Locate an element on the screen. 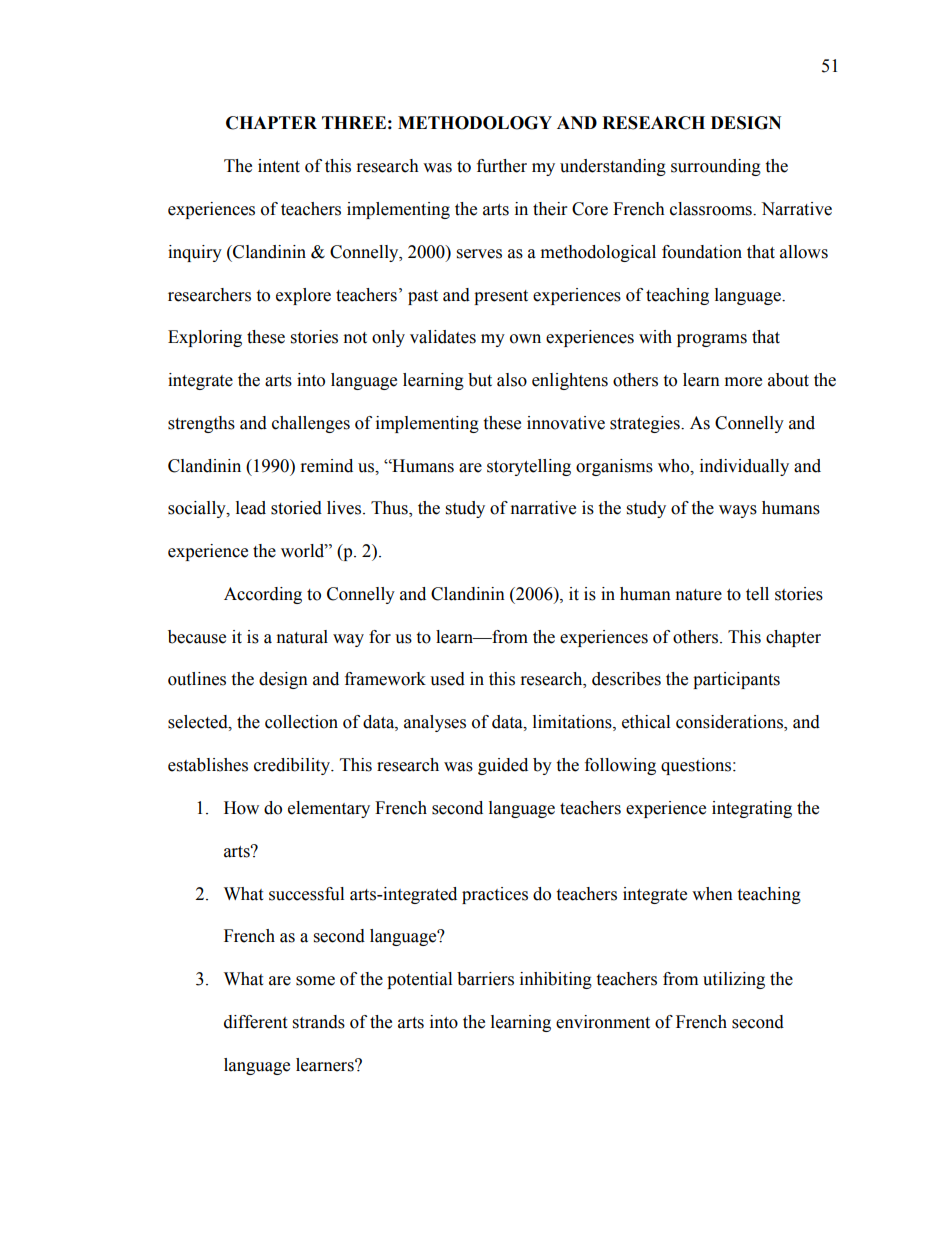 This screenshot has height=1233, width=952. guided is located at coordinates (503, 766).
